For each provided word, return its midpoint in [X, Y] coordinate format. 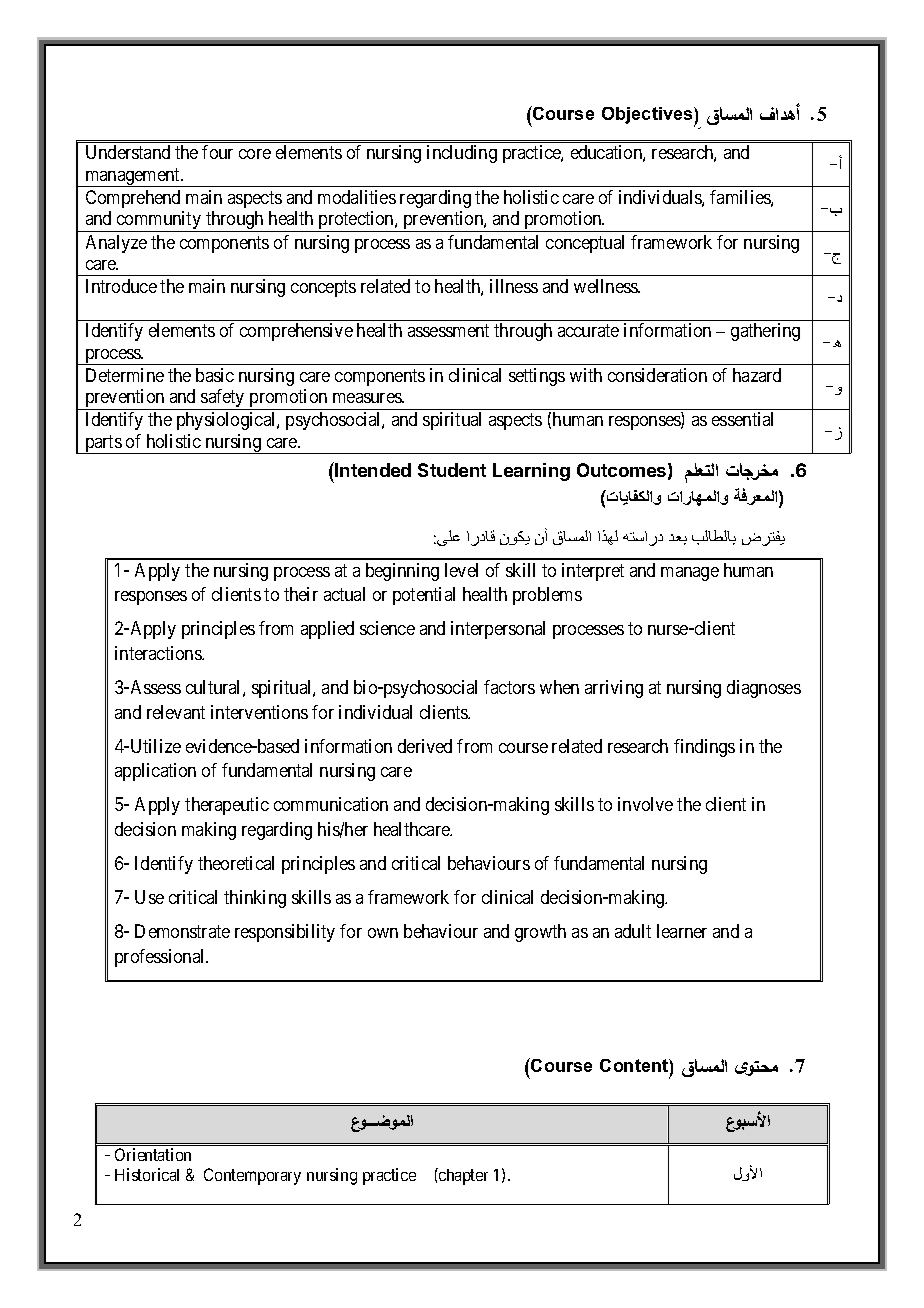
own [383, 933]
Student [452, 470]
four [217, 152]
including [462, 154]
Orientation [153, 1154]
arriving [614, 689]
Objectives [648, 117]
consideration [657, 375]
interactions [159, 653]
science [387, 628]
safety [223, 399]
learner [682, 931]
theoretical [236, 863]
